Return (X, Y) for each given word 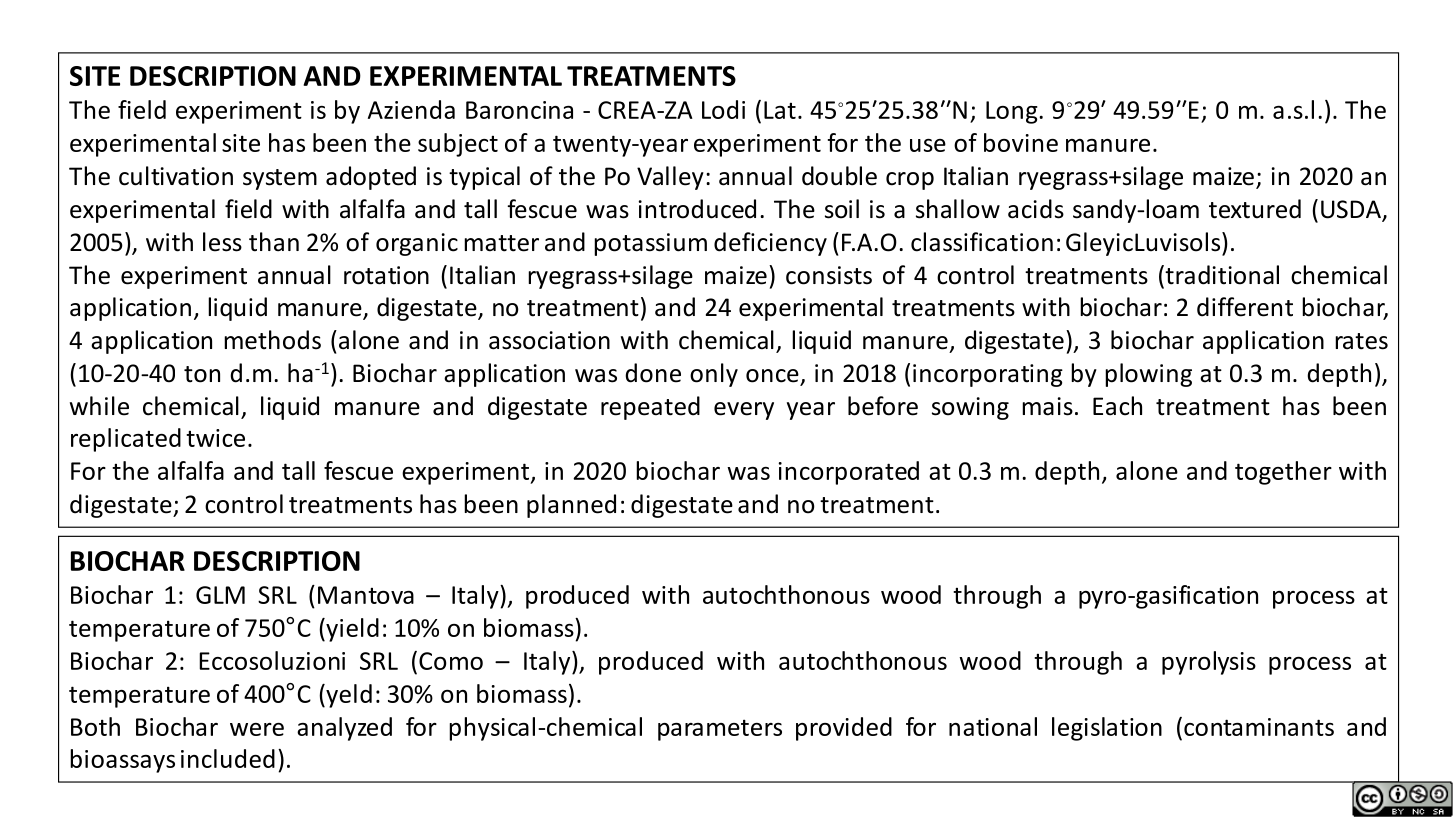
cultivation (176, 176)
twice (215, 438)
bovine (1021, 142)
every (744, 411)
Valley (670, 178)
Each (1117, 406)
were (257, 729)
